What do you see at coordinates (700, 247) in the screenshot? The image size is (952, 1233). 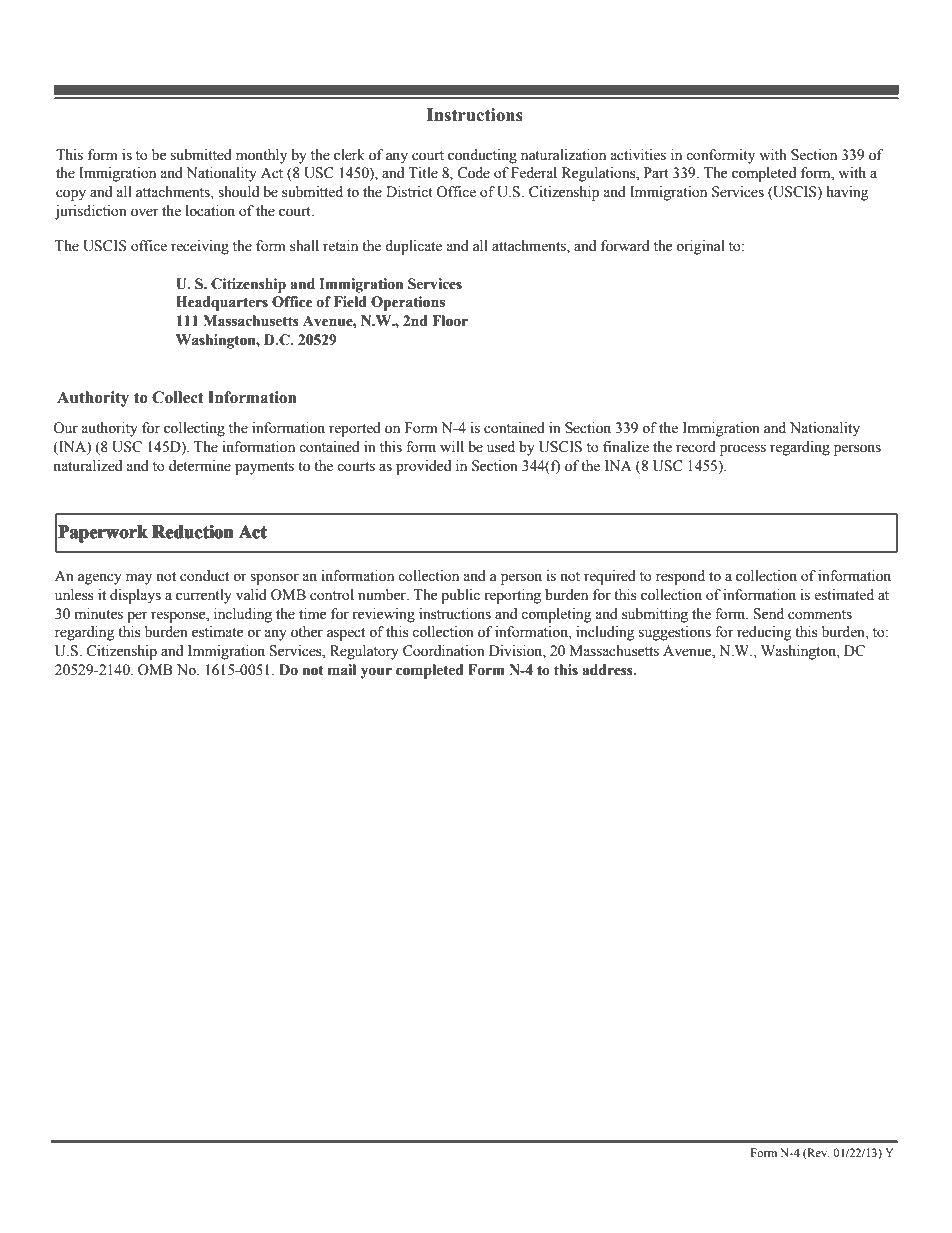 I see `original` at bounding box center [700, 247].
